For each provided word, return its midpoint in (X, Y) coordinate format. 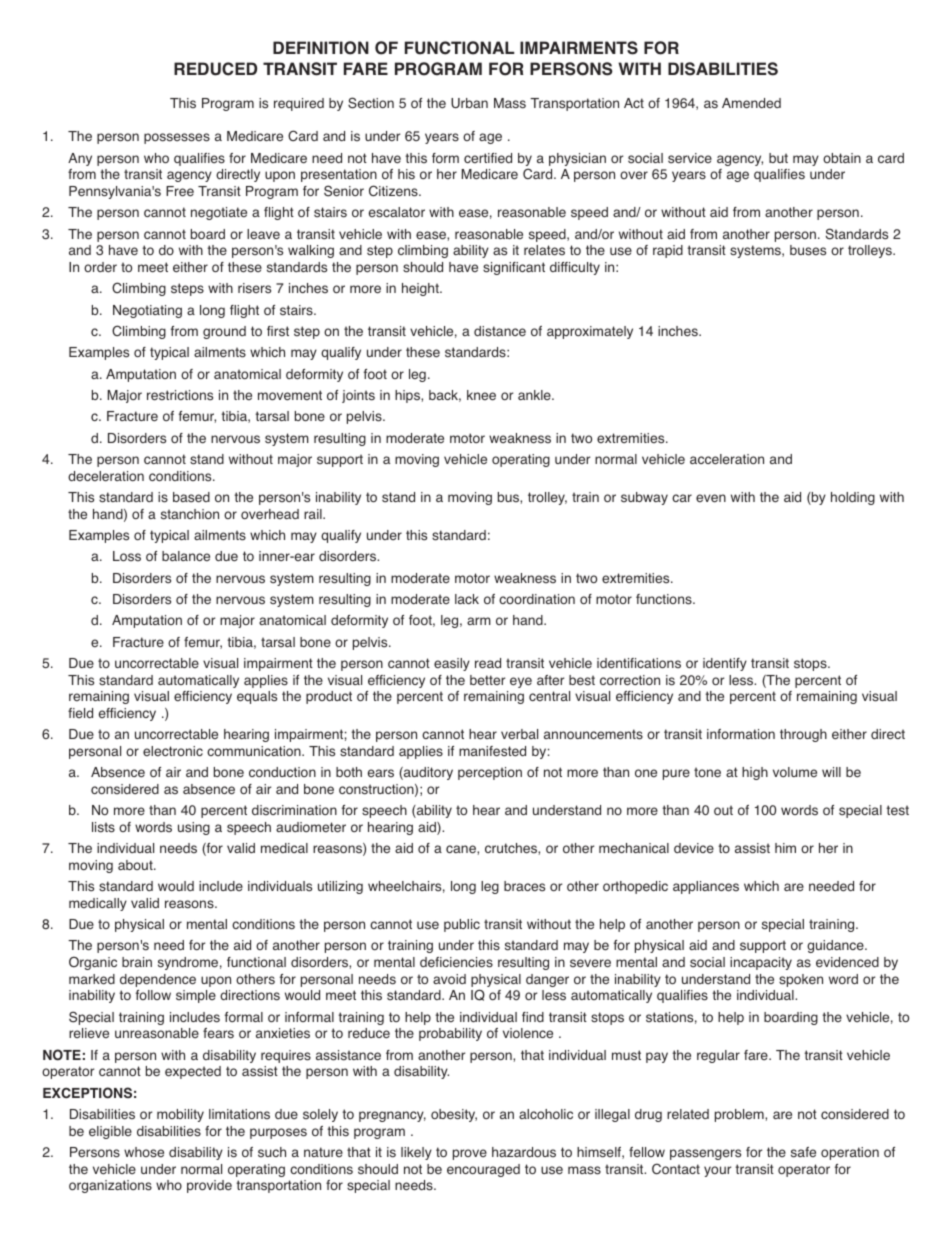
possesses (177, 138)
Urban (469, 103)
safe (803, 1152)
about (136, 865)
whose (144, 1152)
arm (479, 621)
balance (186, 556)
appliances (706, 887)
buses (808, 250)
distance (500, 331)
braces (524, 886)
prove (470, 1154)
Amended (751, 103)
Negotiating (147, 311)
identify (725, 664)
